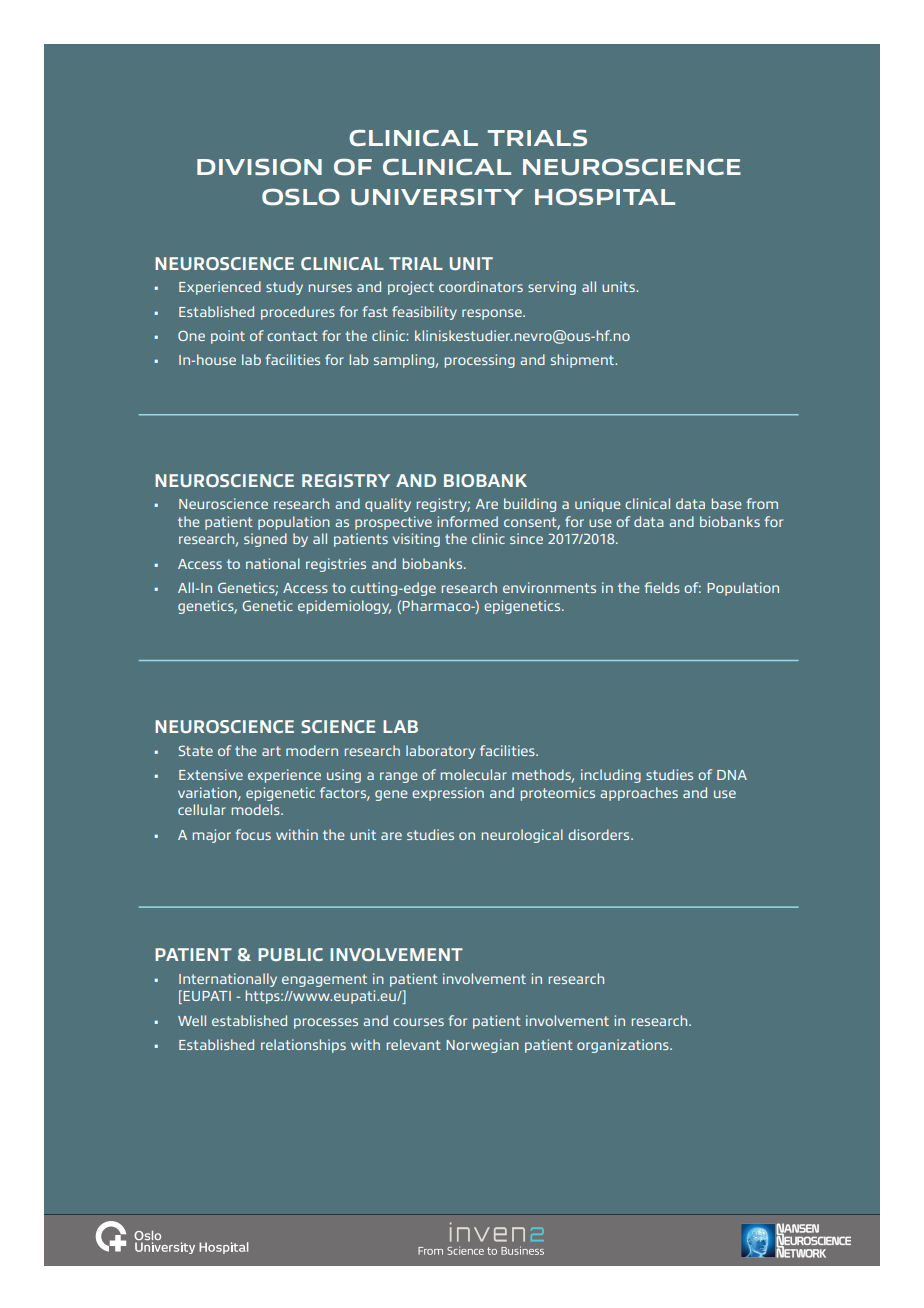 This screenshot has width=924, height=1308. I want to click on environments, so click(549, 587).
